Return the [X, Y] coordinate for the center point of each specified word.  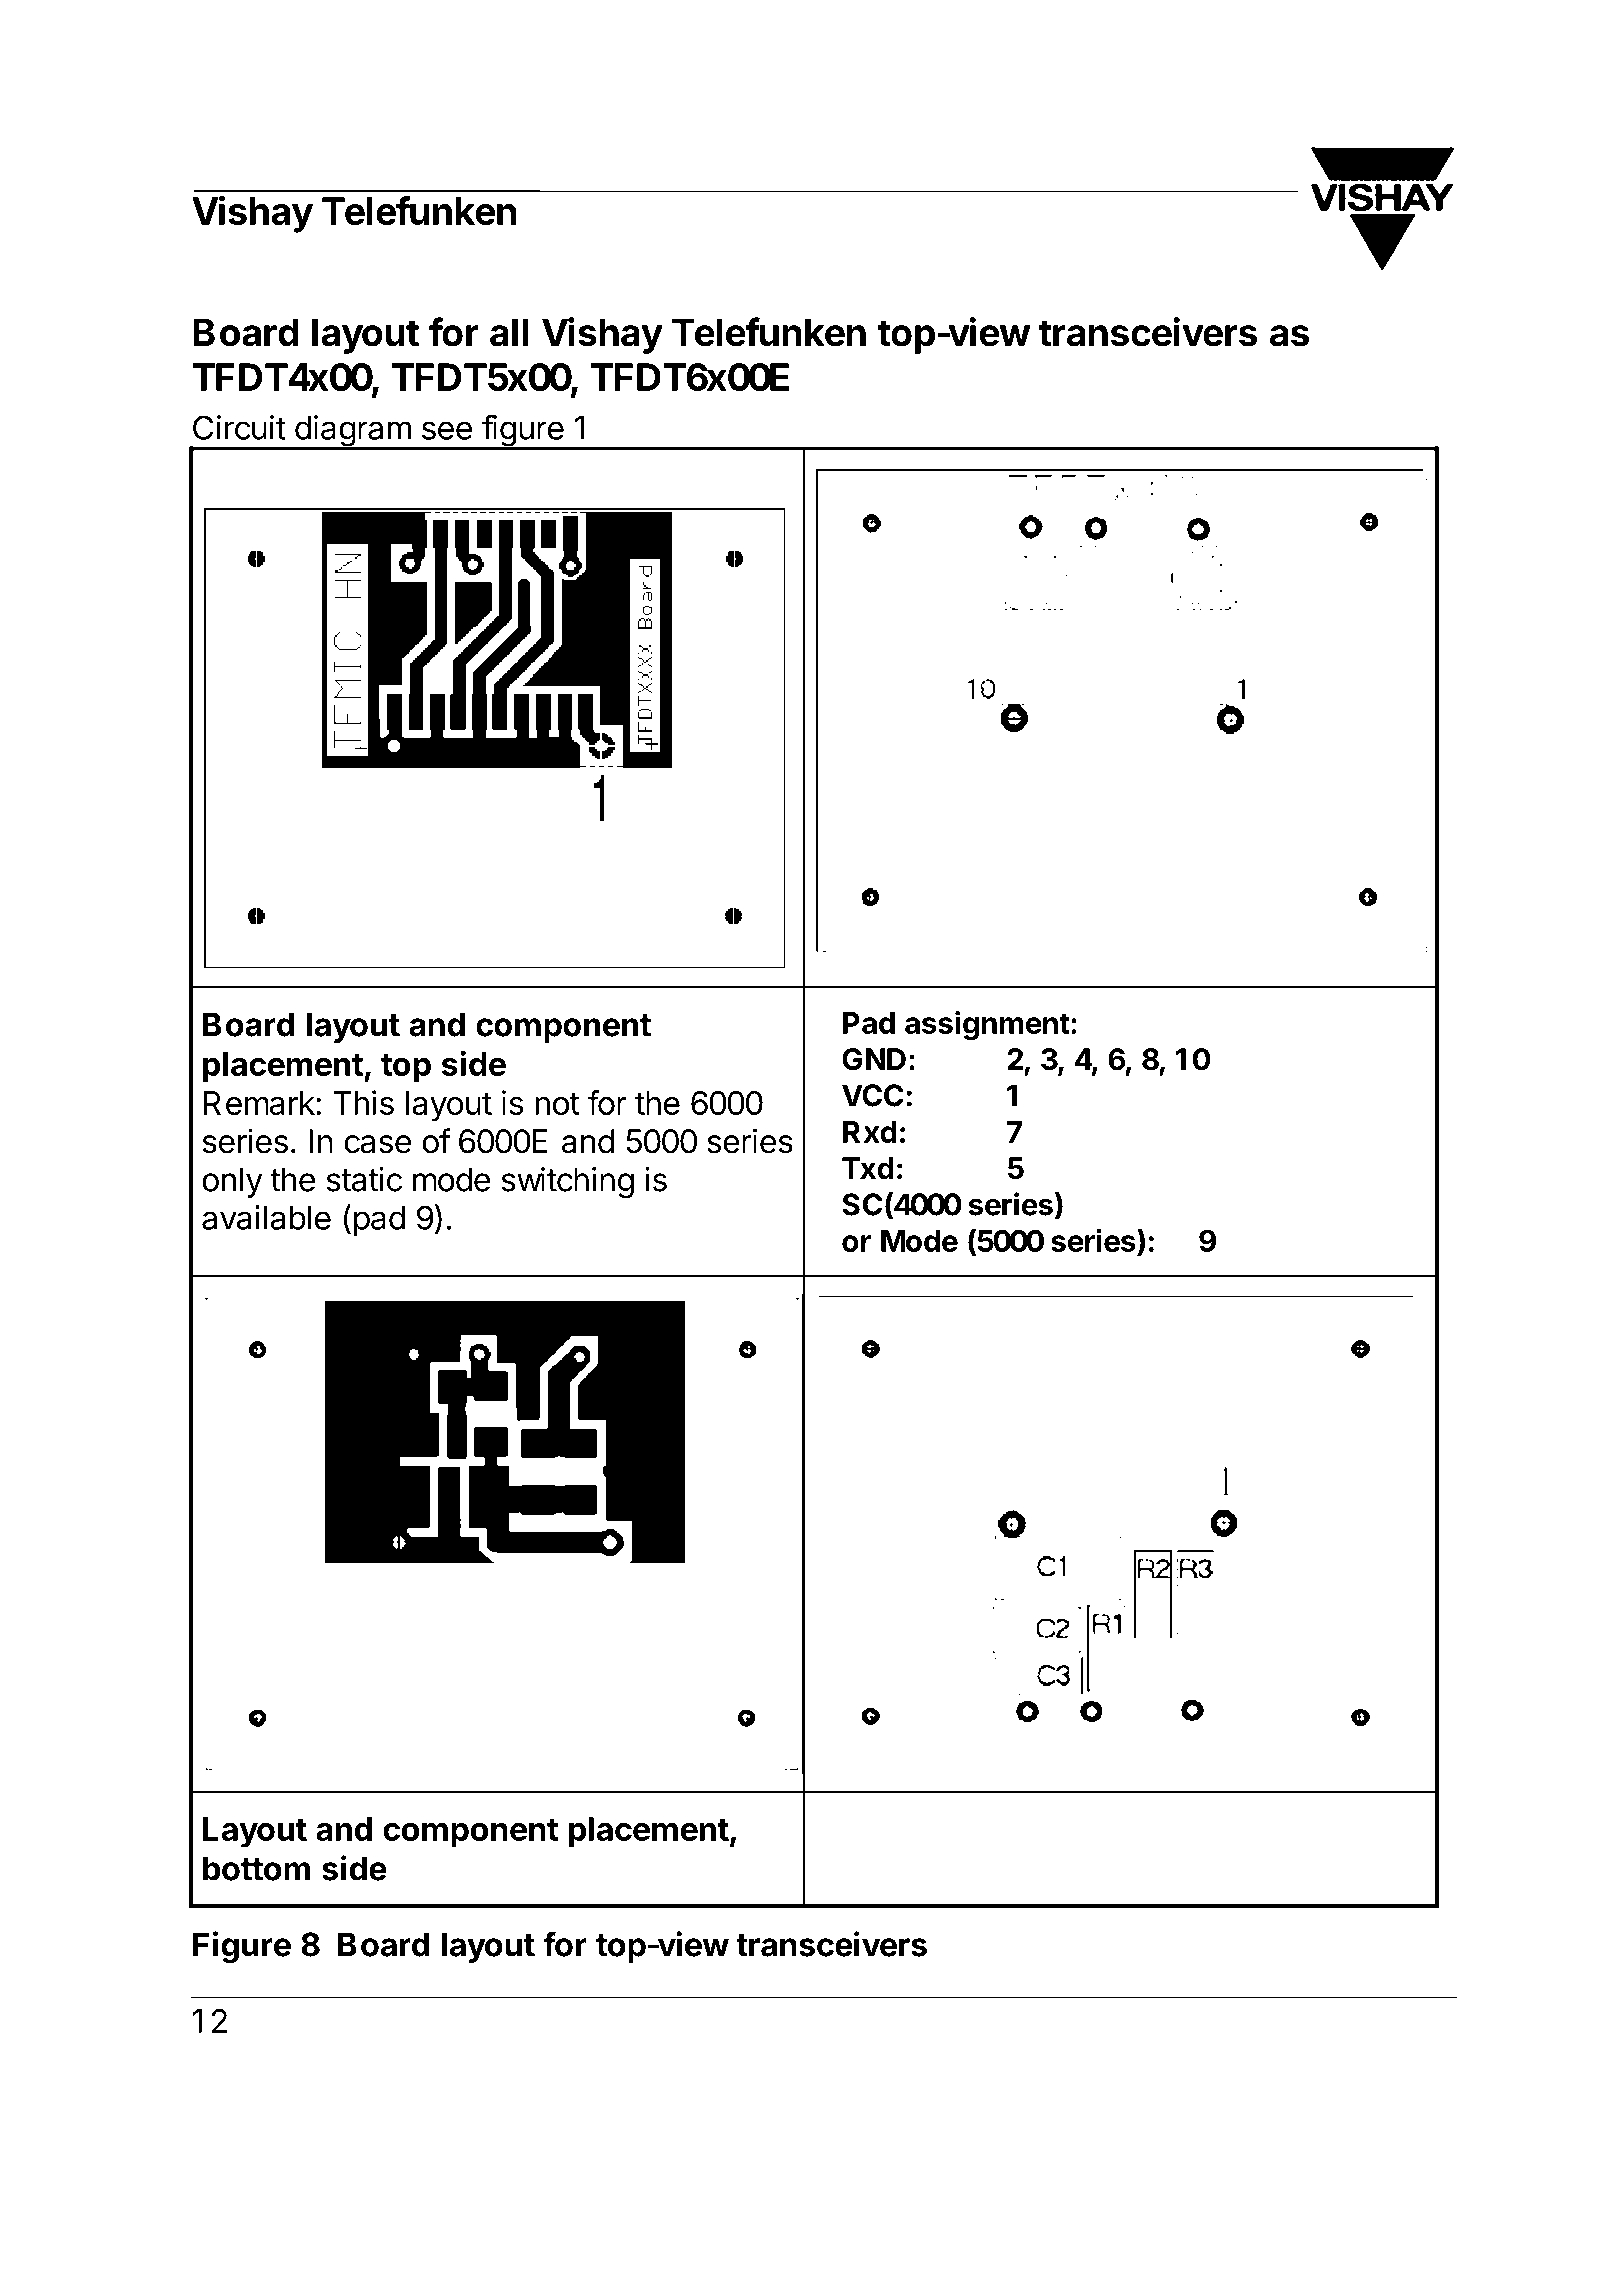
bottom [256, 1868]
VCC [873, 1095]
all [509, 332]
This [363, 1102]
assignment [987, 1025]
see [447, 430]
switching [568, 1182]
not [557, 1104]
